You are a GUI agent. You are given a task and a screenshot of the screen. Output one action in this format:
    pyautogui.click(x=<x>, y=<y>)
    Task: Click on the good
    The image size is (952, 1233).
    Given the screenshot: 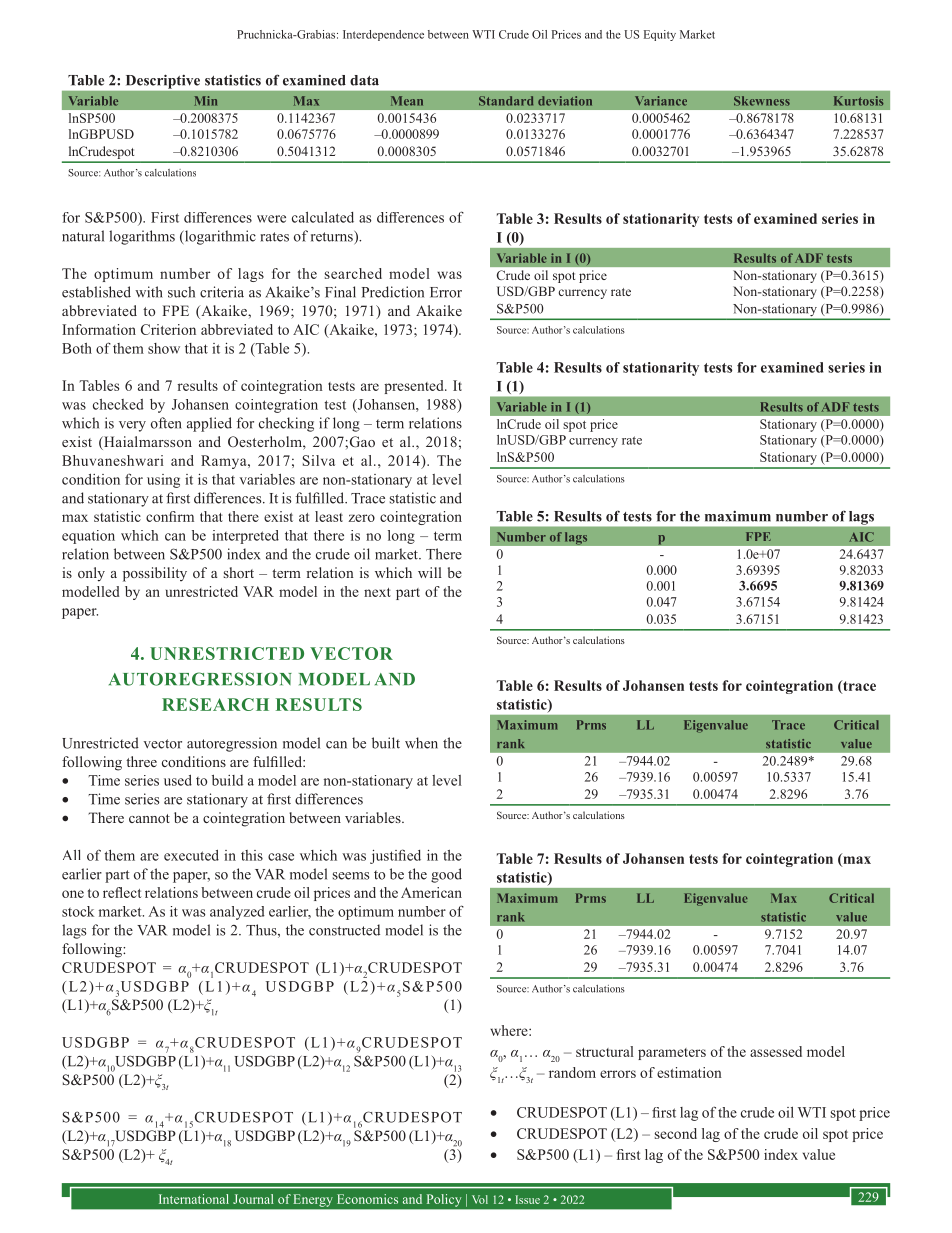 What is the action you would take?
    pyautogui.click(x=446, y=875)
